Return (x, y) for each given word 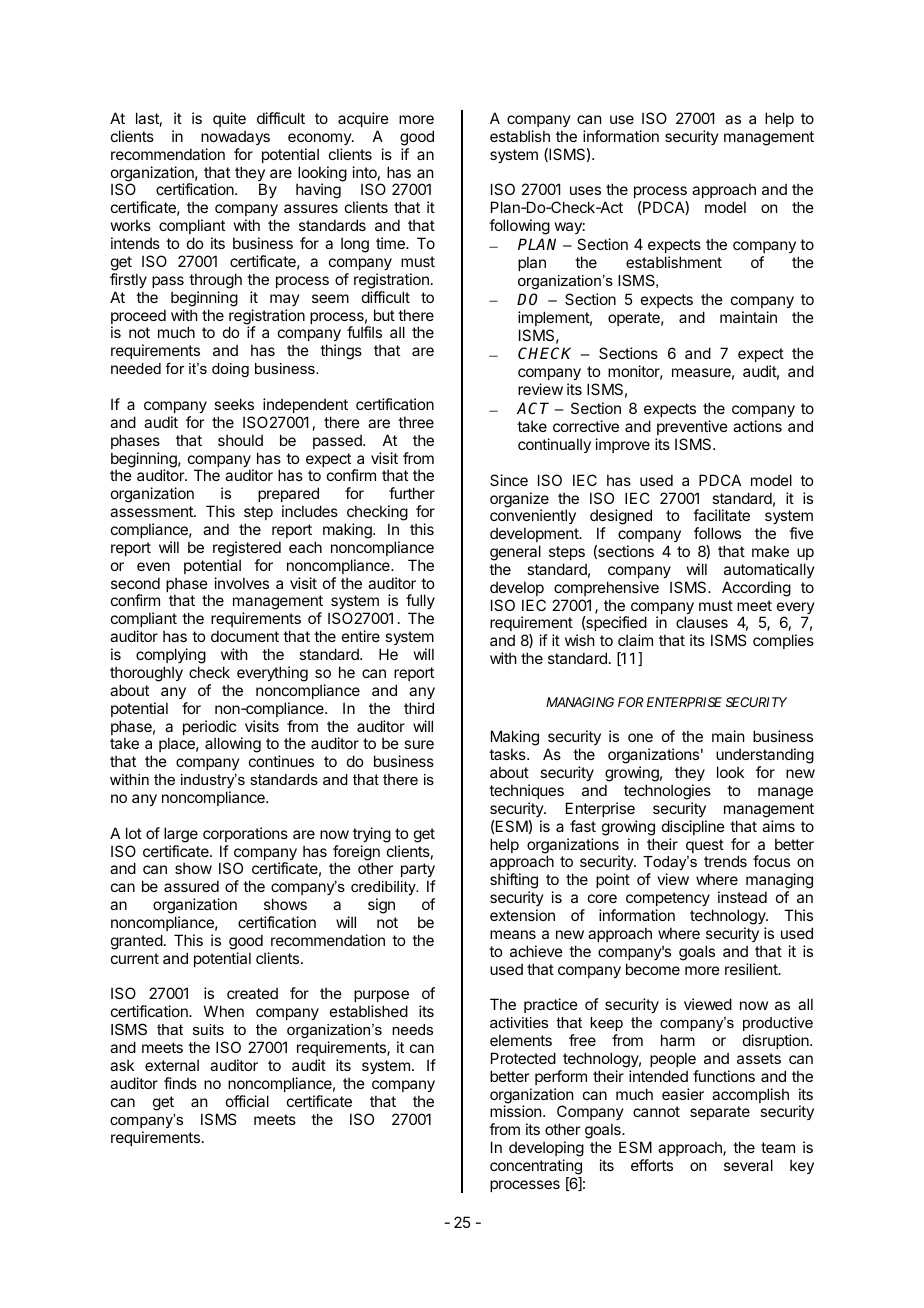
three (416, 422)
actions (757, 426)
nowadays (235, 137)
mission (517, 1111)
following (519, 227)
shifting (514, 882)
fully (420, 603)
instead (742, 897)
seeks (234, 404)
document (245, 636)
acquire (363, 119)
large (181, 835)
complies (783, 641)
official (247, 1101)
